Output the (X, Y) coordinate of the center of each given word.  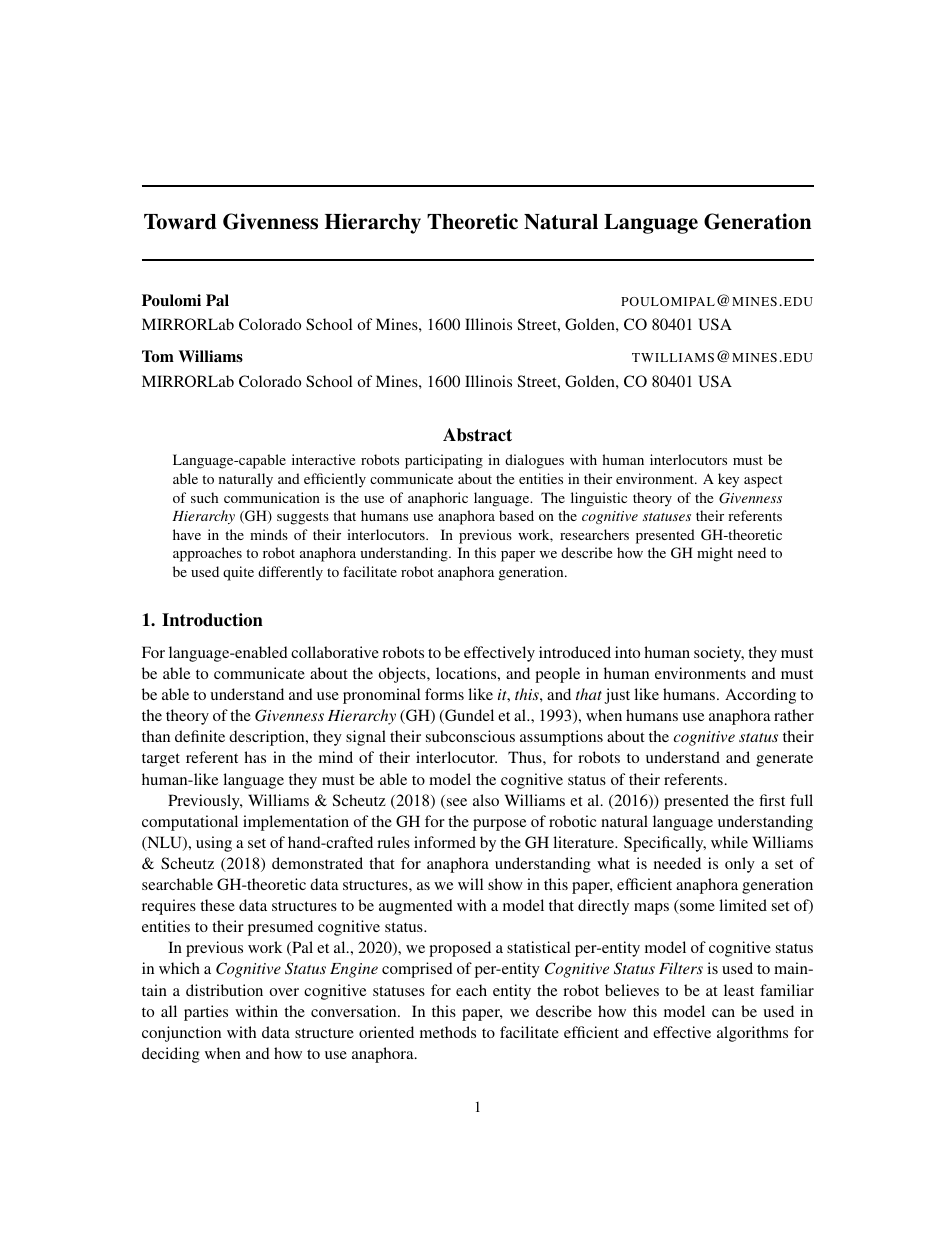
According (760, 696)
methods (448, 1032)
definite (200, 736)
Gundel (468, 716)
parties (206, 1013)
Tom (158, 356)
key (728, 480)
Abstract (477, 435)
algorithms (752, 1034)
